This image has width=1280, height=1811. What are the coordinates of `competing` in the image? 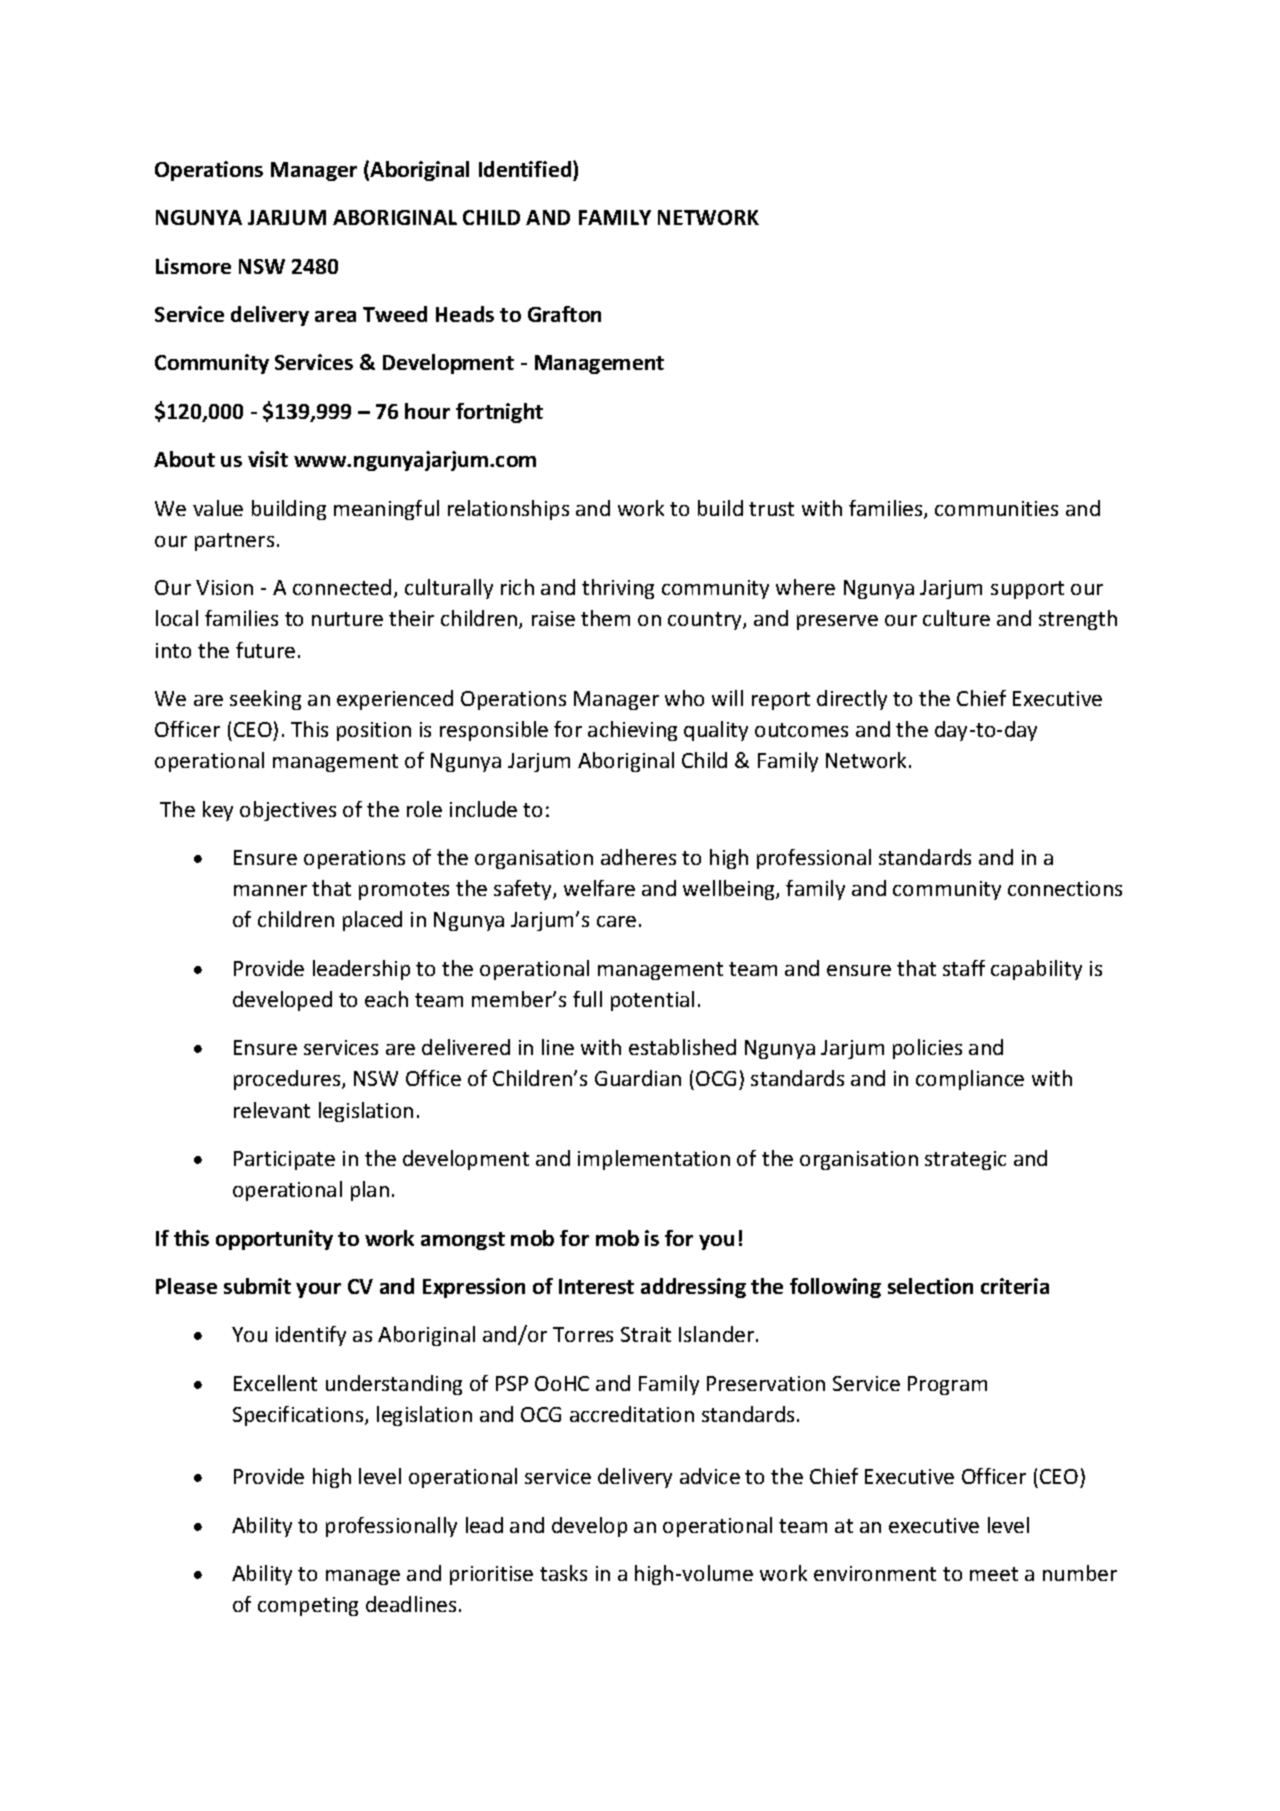 It's located at (308, 1606).
